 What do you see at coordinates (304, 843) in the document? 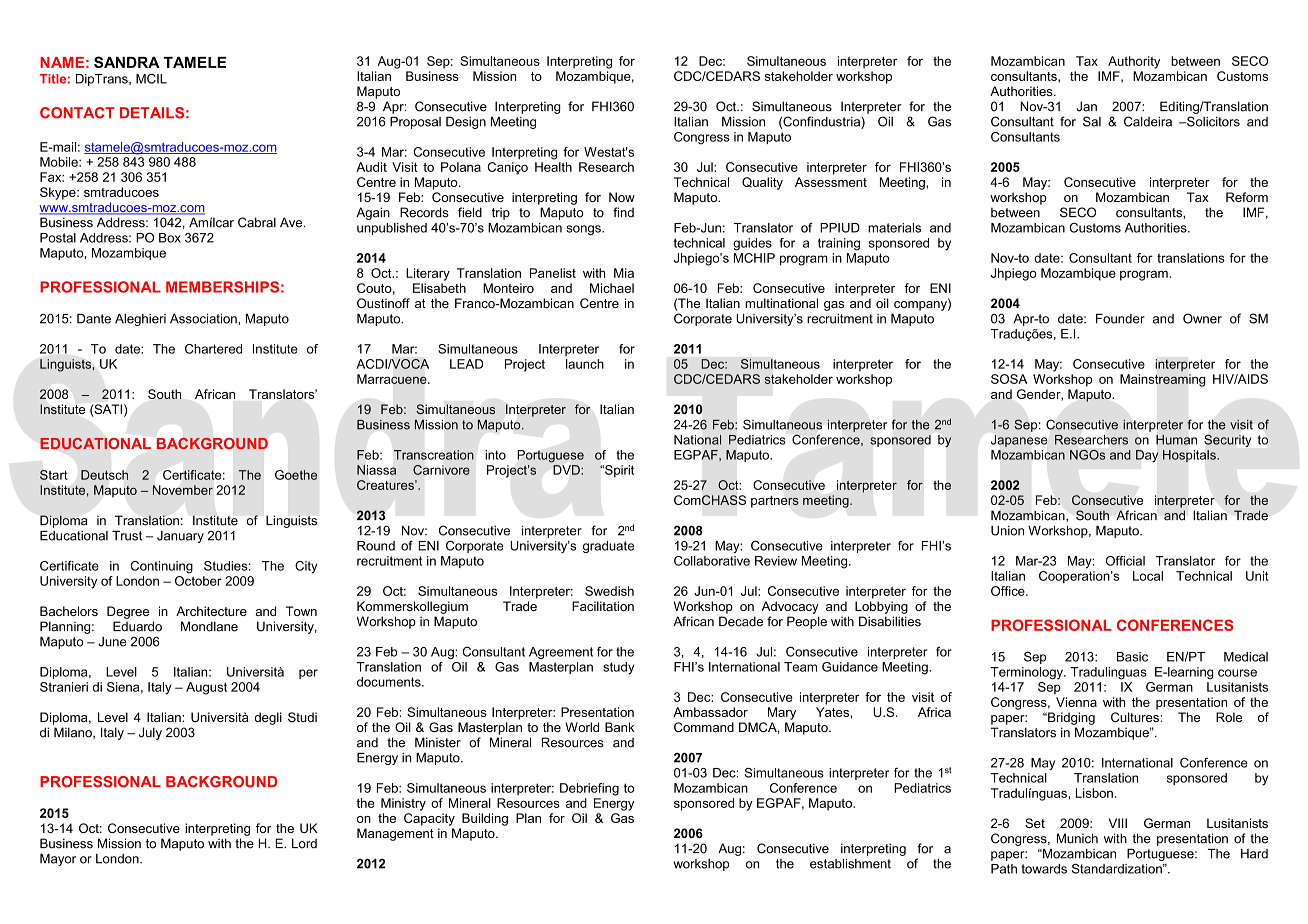
I see `Lord` at bounding box center [304, 843].
